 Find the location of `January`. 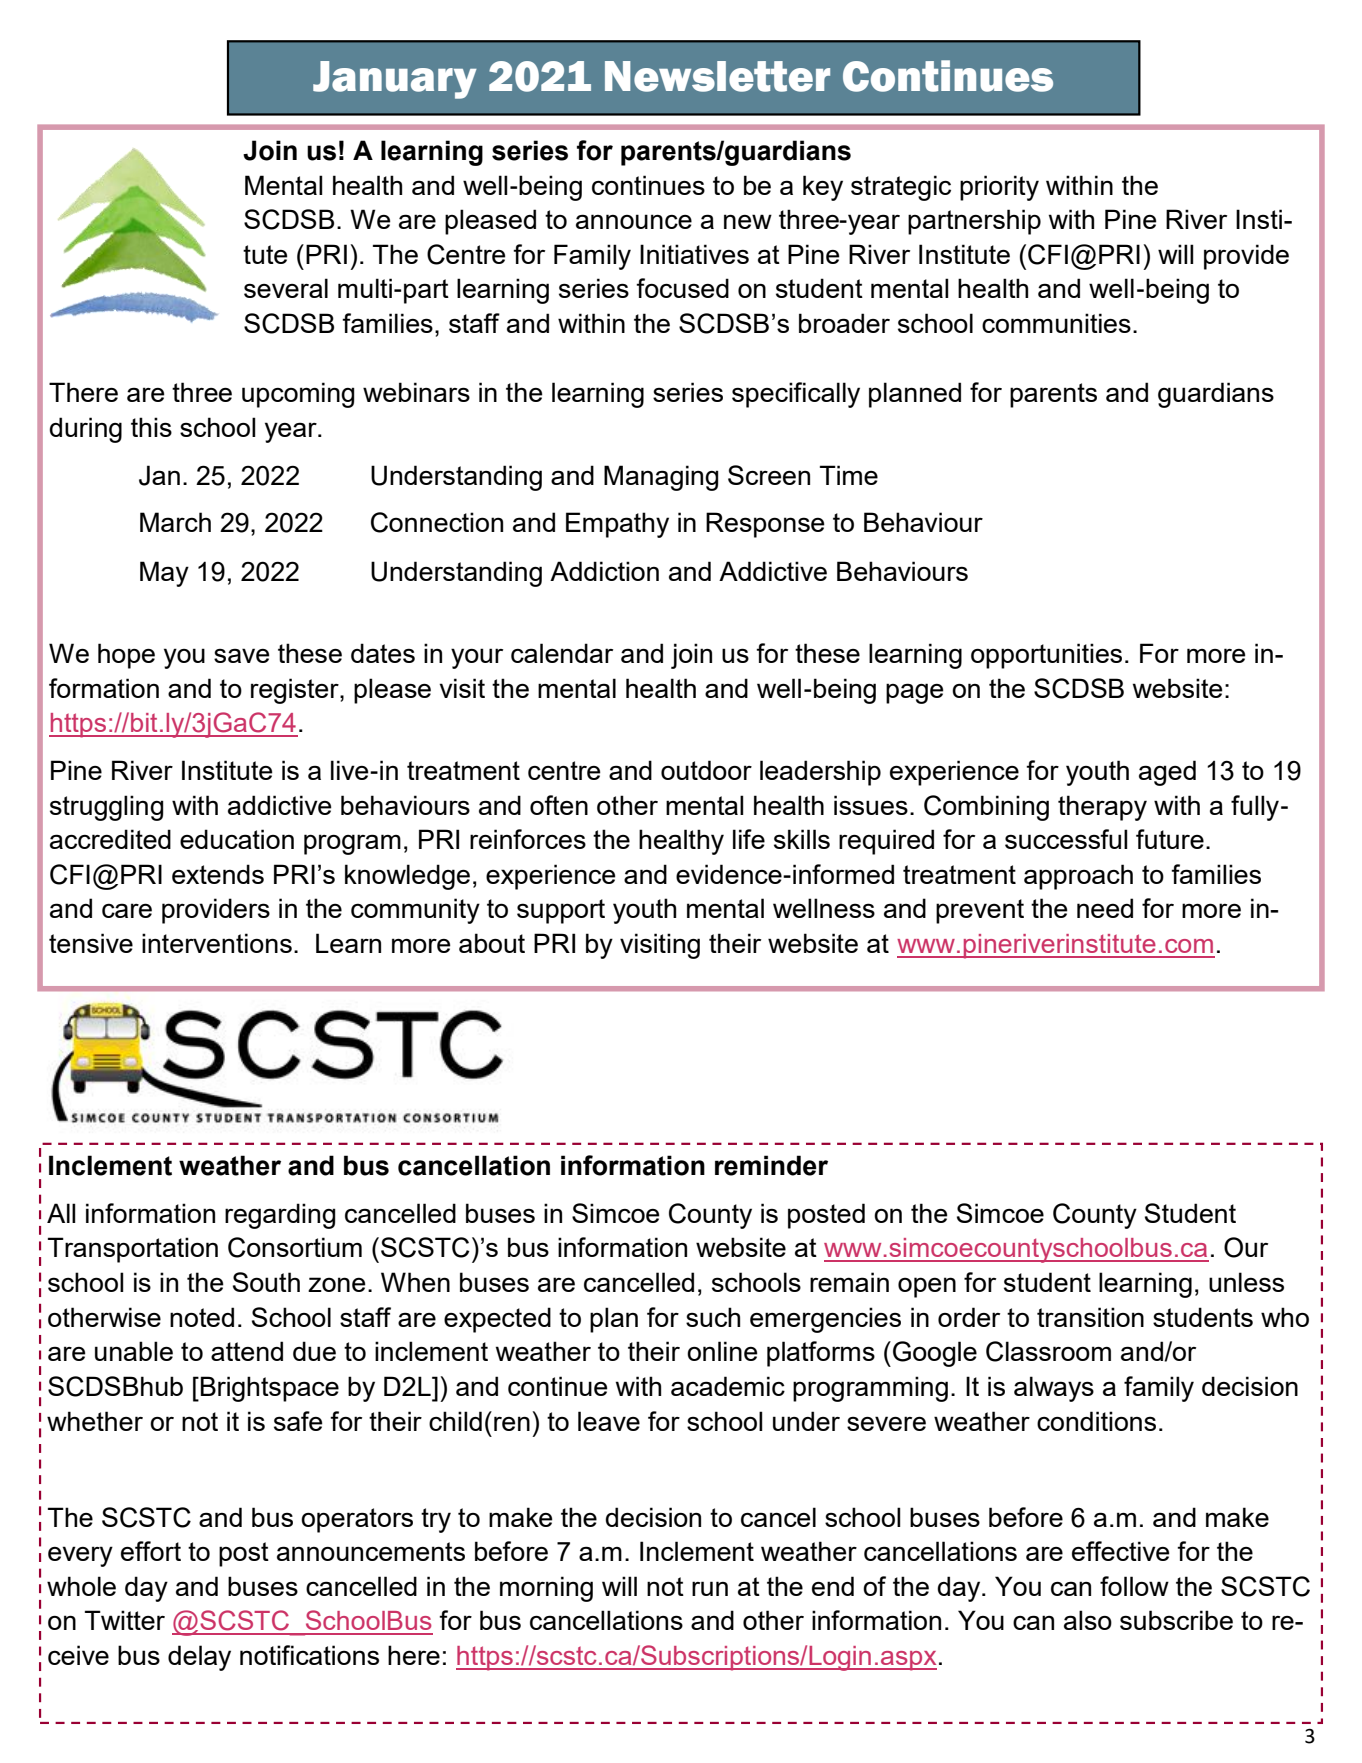

January is located at coordinates (395, 80).
